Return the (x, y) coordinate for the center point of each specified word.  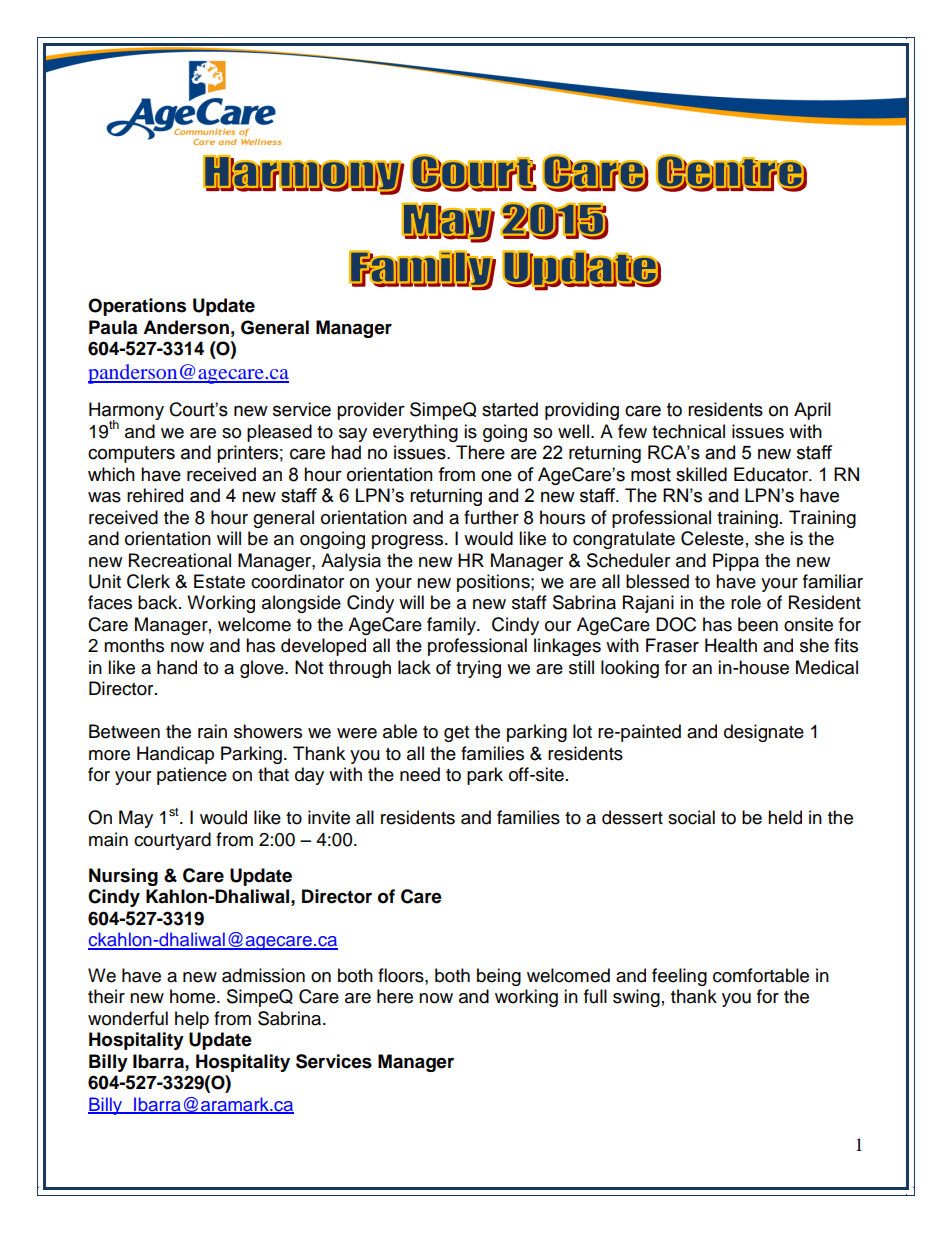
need (420, 774)
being (499, 977)
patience (192, 776)
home (194, 996)
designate (764, 733)
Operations (137, 307)
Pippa (736, 562)
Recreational (180, 560)
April (812, 411)
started (510, 409)
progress (409, 542)
